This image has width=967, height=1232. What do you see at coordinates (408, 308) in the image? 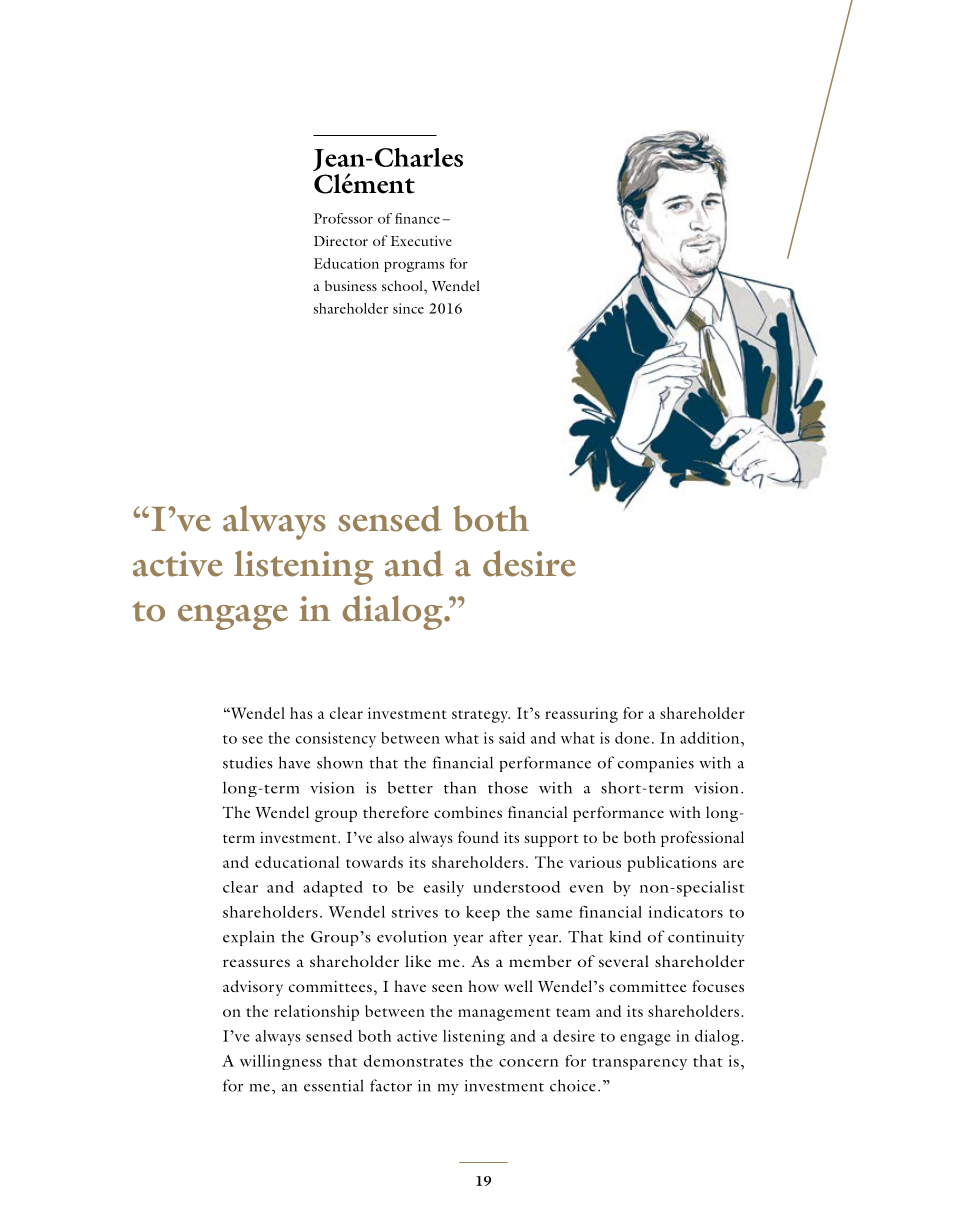
I see `since` at bounding box center [408, 308].
